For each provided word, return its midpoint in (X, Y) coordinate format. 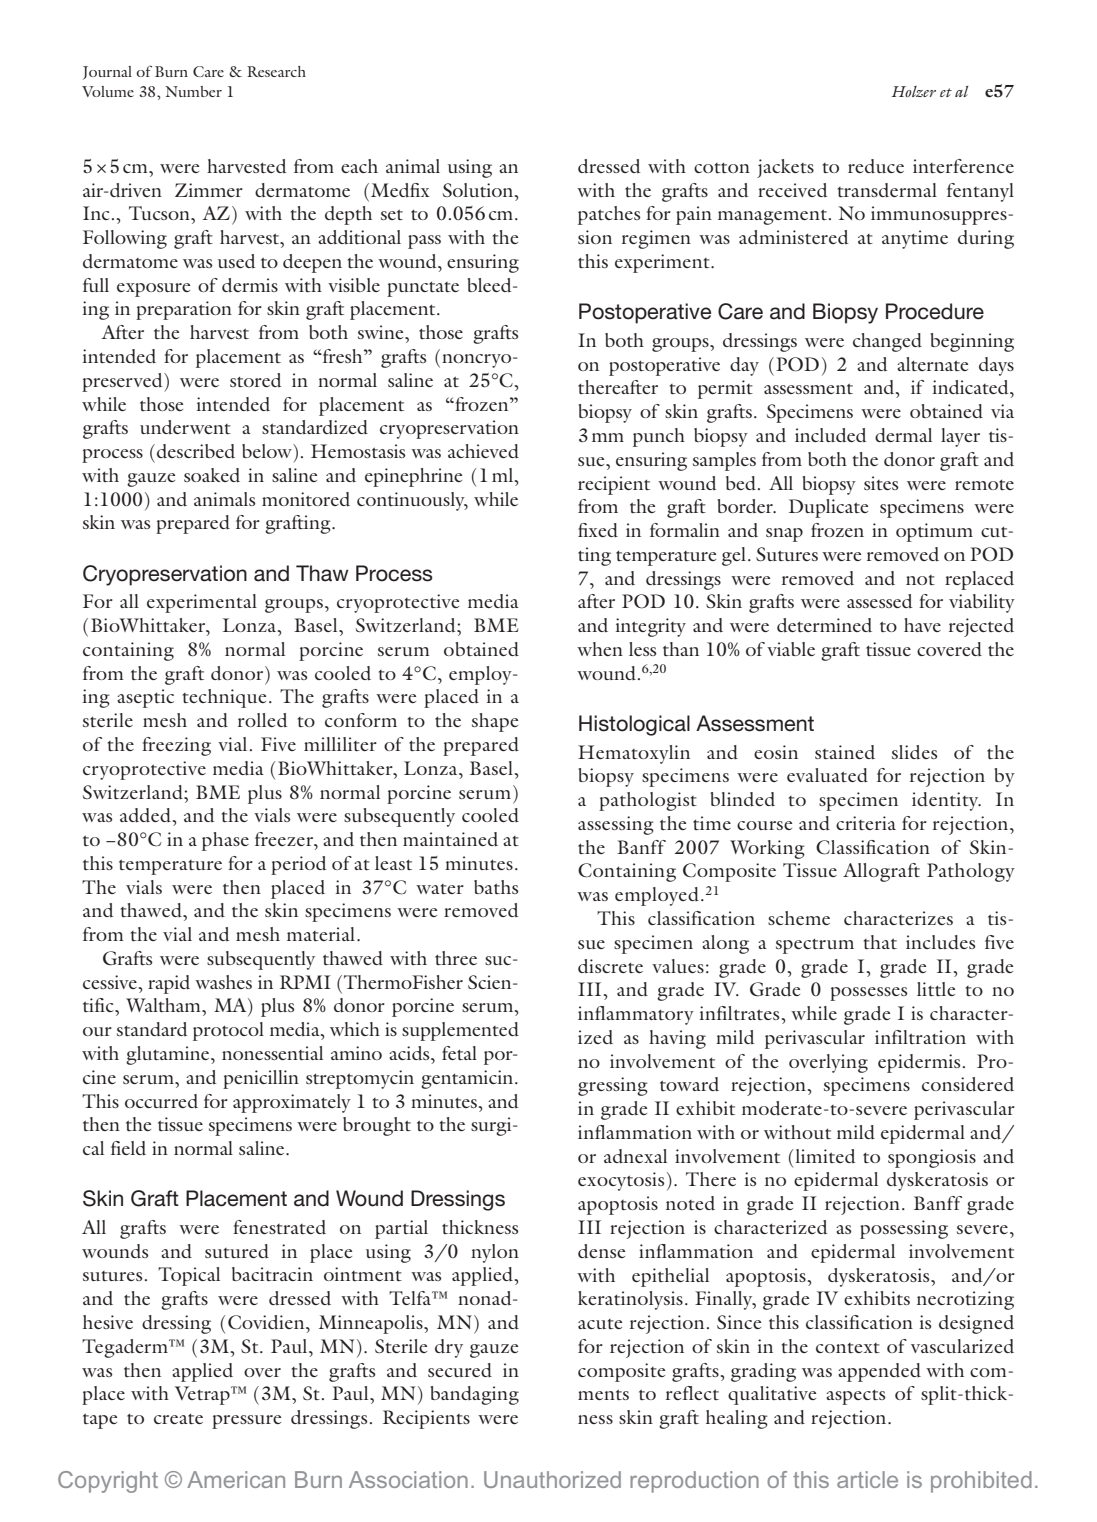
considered (968, 1084)
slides (914, 752)
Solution (479, 190)
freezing (176, 746)
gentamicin (468, 1079)
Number (193, 91)
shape (495, 722)
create (178, 1419)
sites (881, 483)
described (196, 451)
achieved (483, 451)
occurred (161, 1101)
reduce (876, 166)
